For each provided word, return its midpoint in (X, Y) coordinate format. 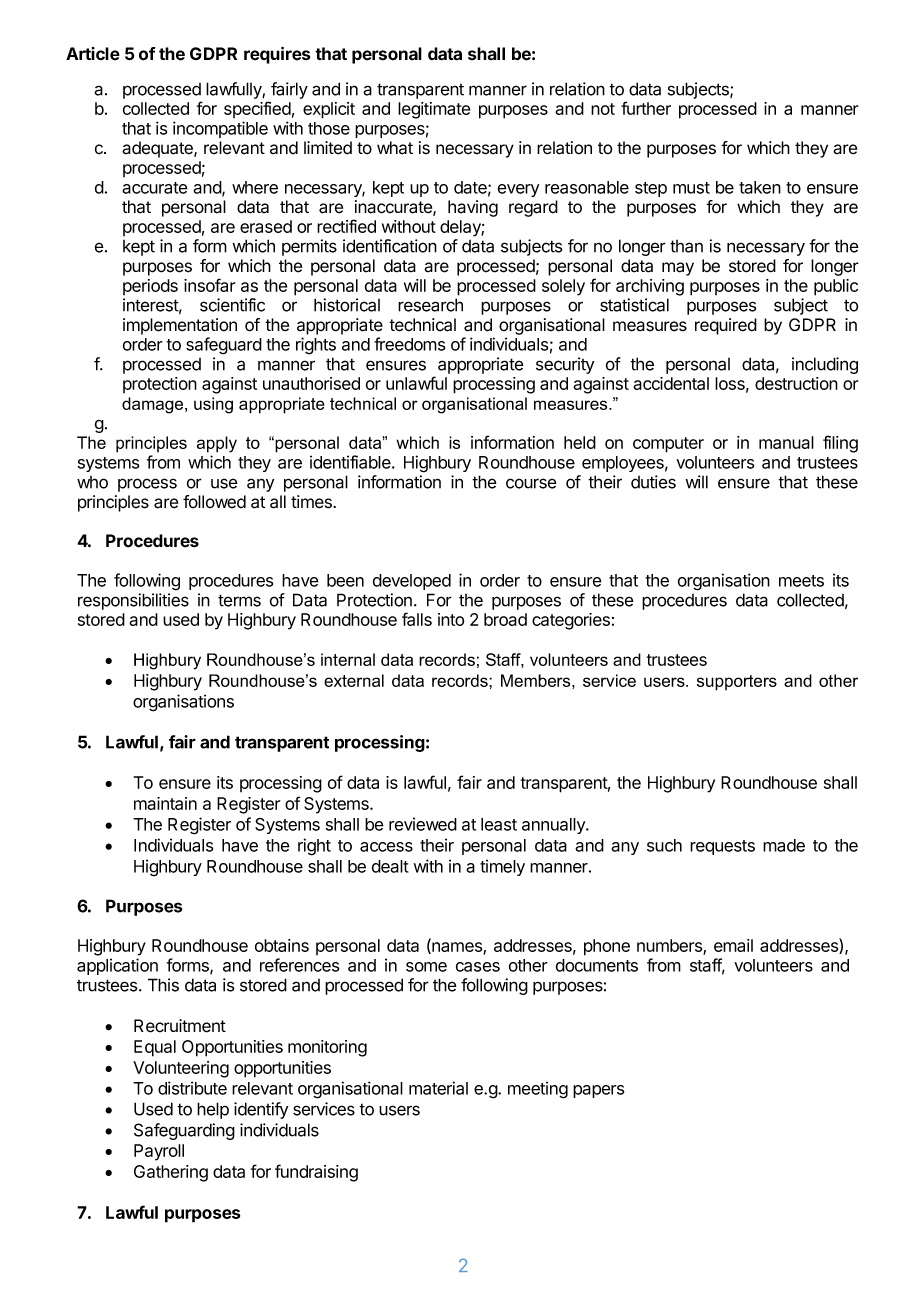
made (784, 845)
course (531, 483)
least (499, 824)
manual (786, 442)
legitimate (434, 110)
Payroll (159, 1152)
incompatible (220, 129)
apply (217, 444)
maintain (165, 803)
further (646, 108)
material (438, 1088)
